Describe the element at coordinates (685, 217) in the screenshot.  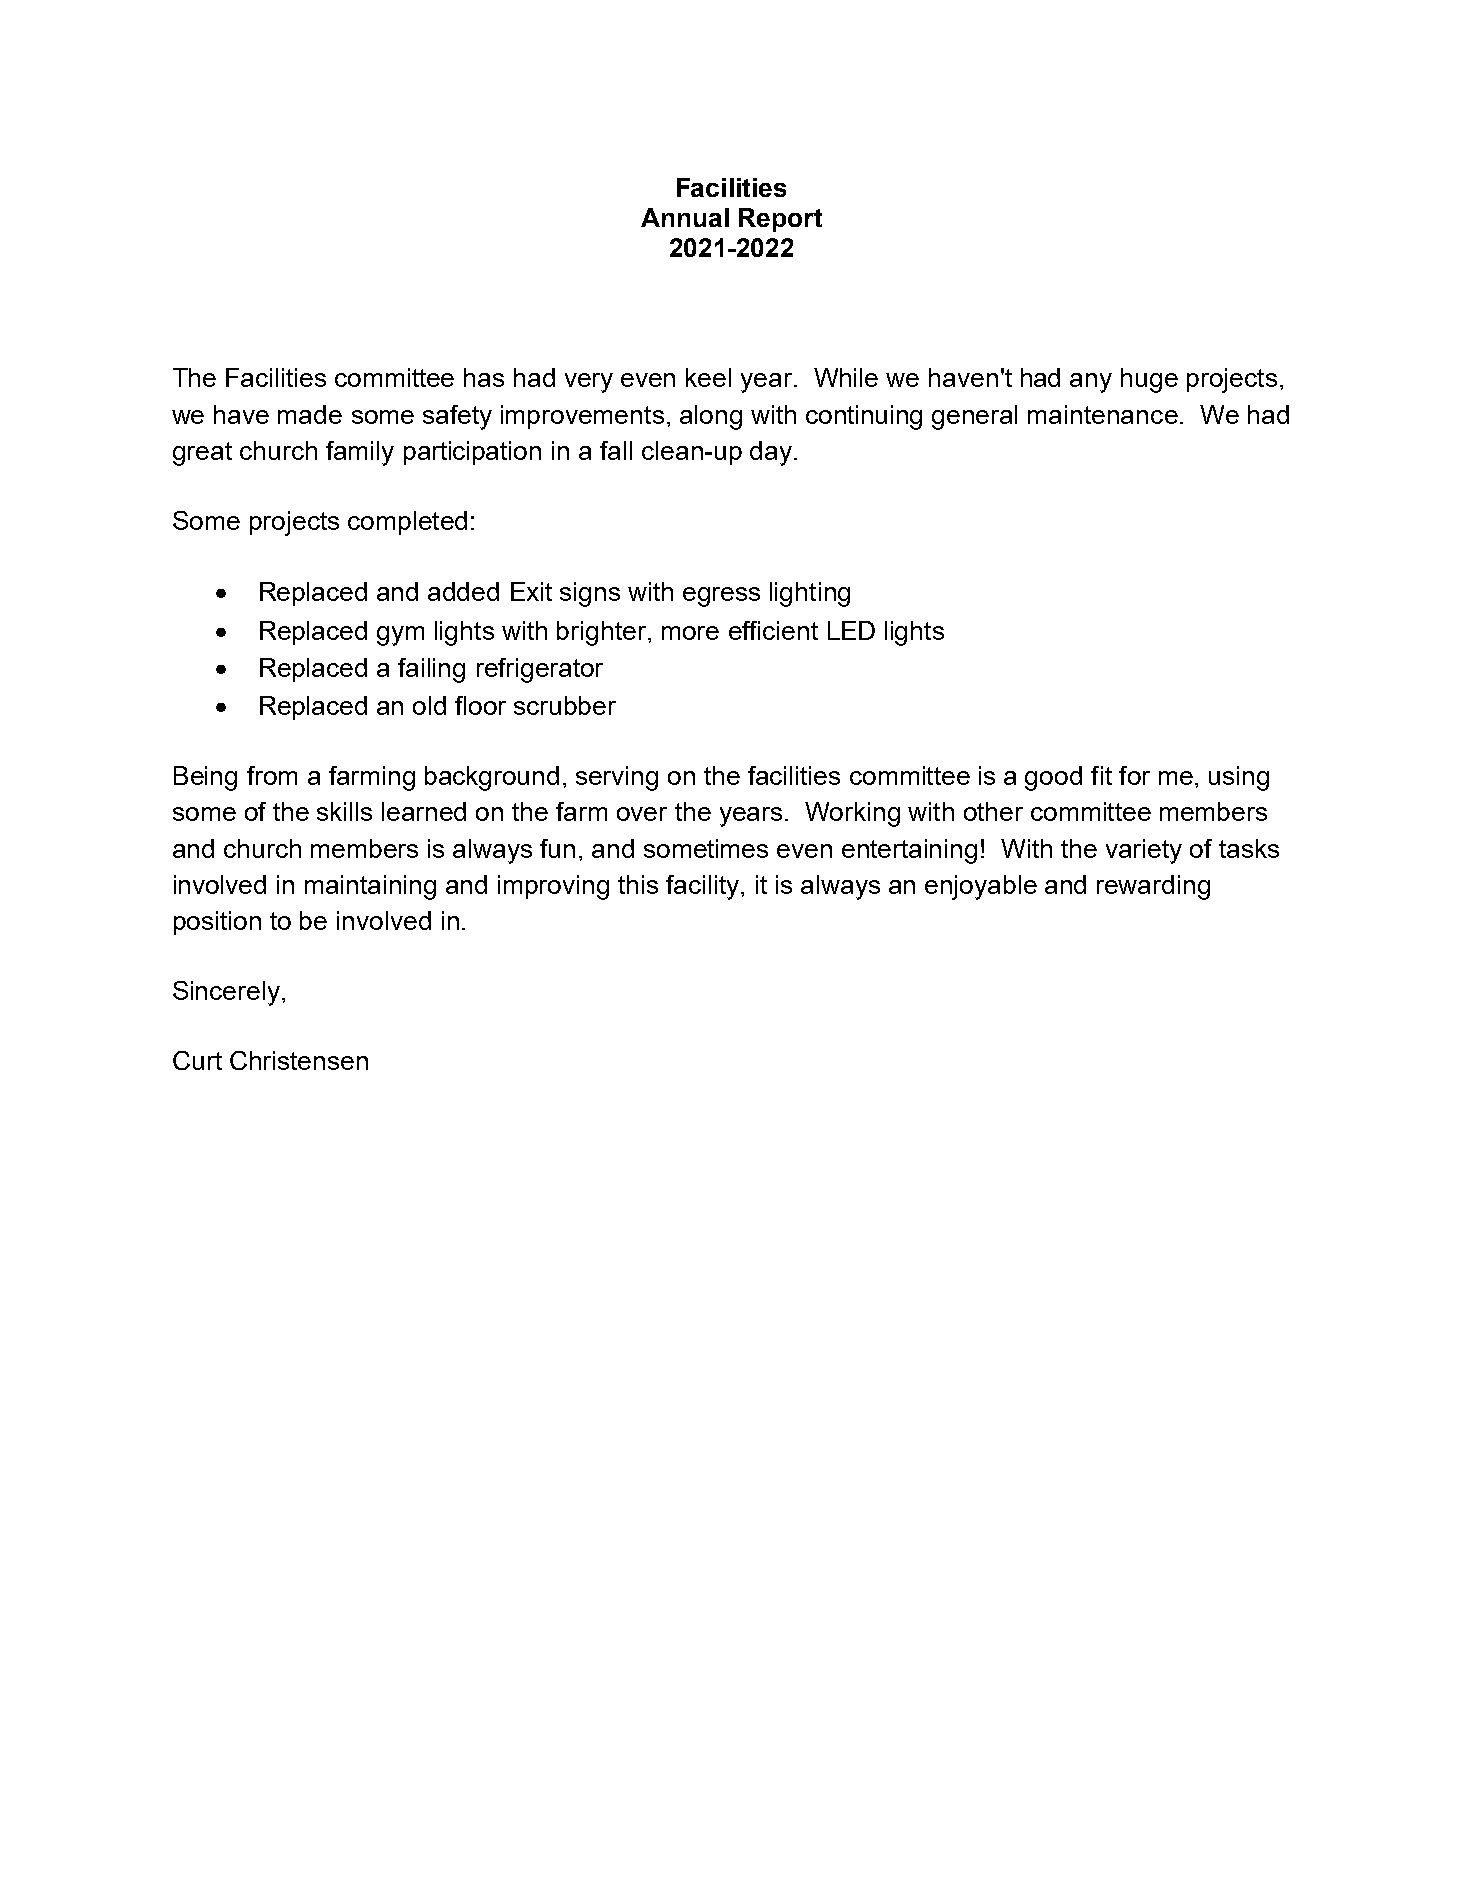
I see `Annual` at that location.
